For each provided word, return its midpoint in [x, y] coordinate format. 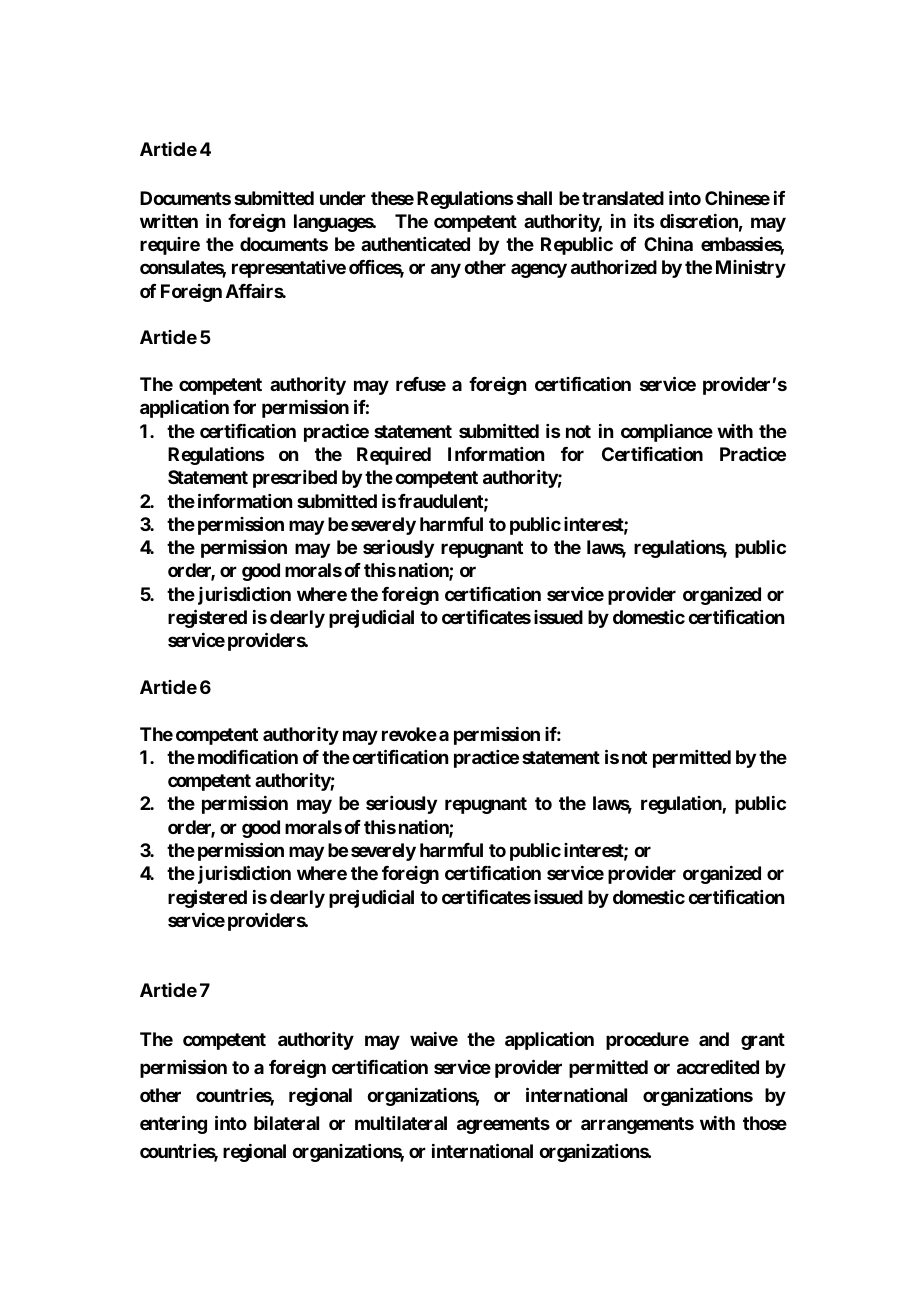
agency [539, 271]
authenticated [415, 244]
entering [173, 1124]
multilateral [401, 1123]
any [446, 271]
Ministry [751, 269]
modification [248, 757]
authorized [614, 267]
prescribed [295, 479]
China [668, 244]
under [343, 198]
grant [763, 1041]
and [714, 1039]
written [169, 221]
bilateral [286, 1123]
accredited [718, 1067]
